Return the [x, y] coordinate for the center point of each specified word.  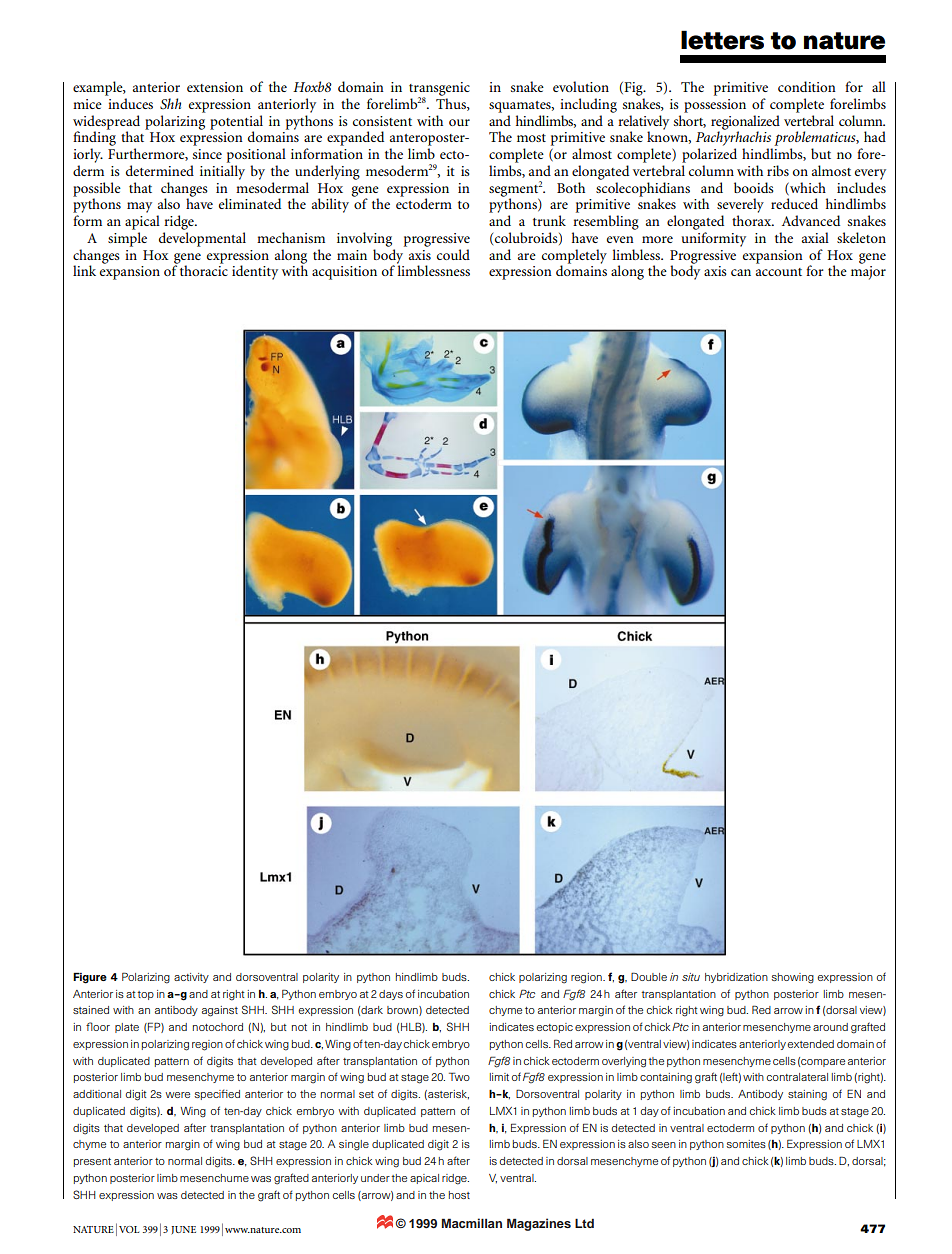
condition [807, 86]
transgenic [439, 90]
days [391, 995]
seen [664, 1145]
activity [191, 978]
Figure [90, 978]
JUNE [183, 1230]
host [459, 1195]
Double [649, 976]
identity [255, 272]
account [779, 272]
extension [215, 87]
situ [691, 977]
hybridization [736, 978]
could [453, 254]
